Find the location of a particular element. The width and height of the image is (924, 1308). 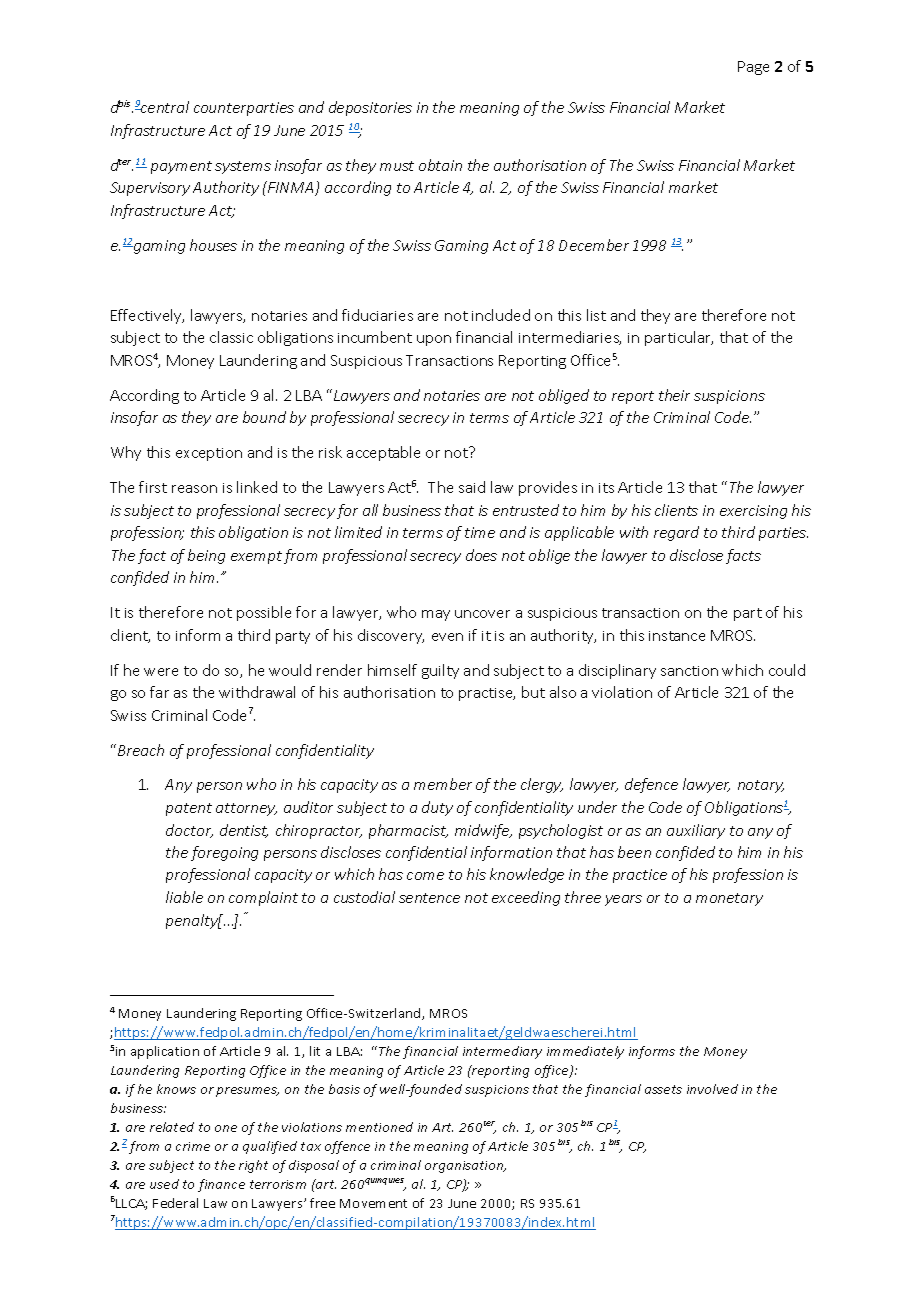

organisation is located at coordinates (465, 1167).
